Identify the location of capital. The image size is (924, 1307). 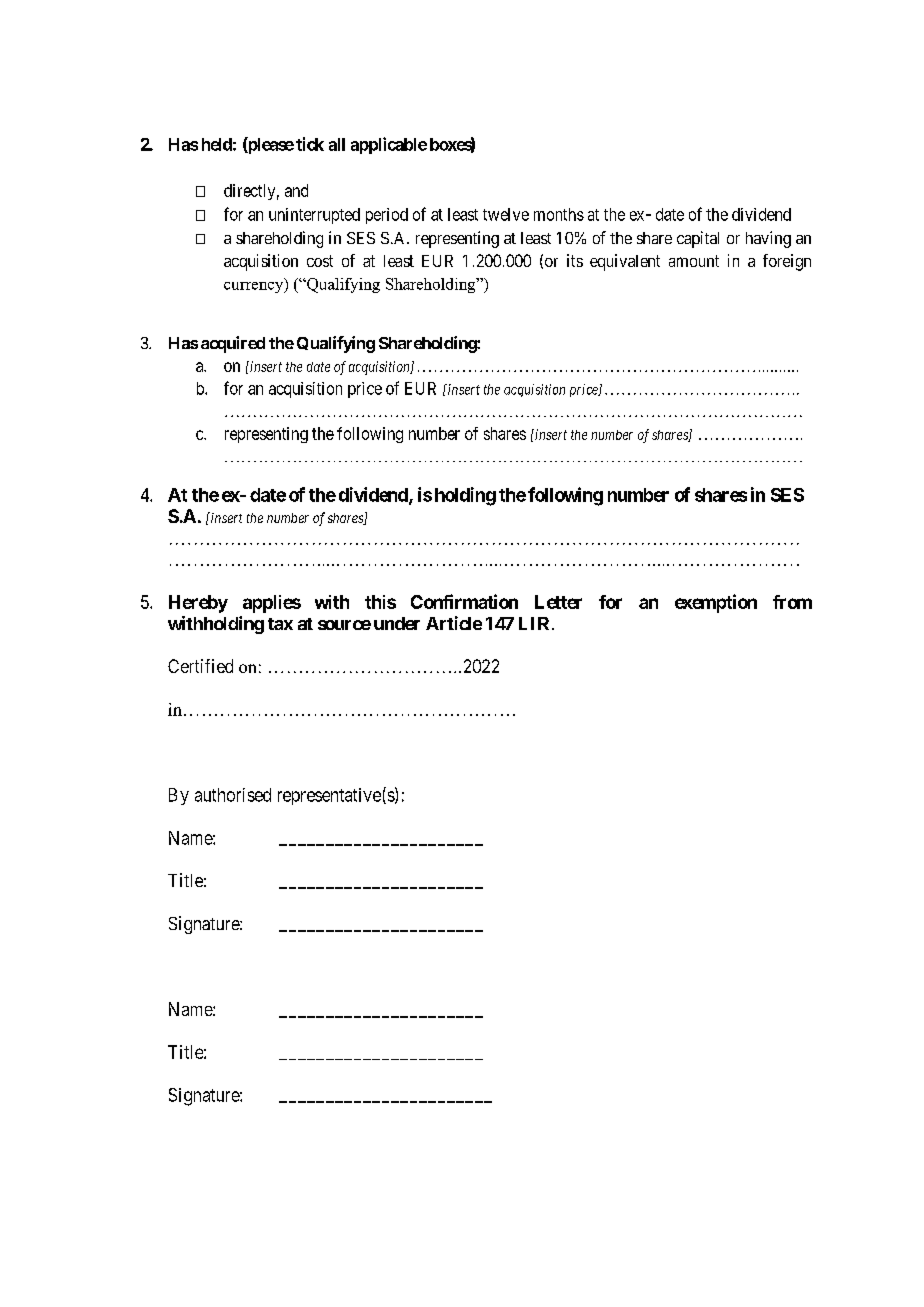
(698, 239).
